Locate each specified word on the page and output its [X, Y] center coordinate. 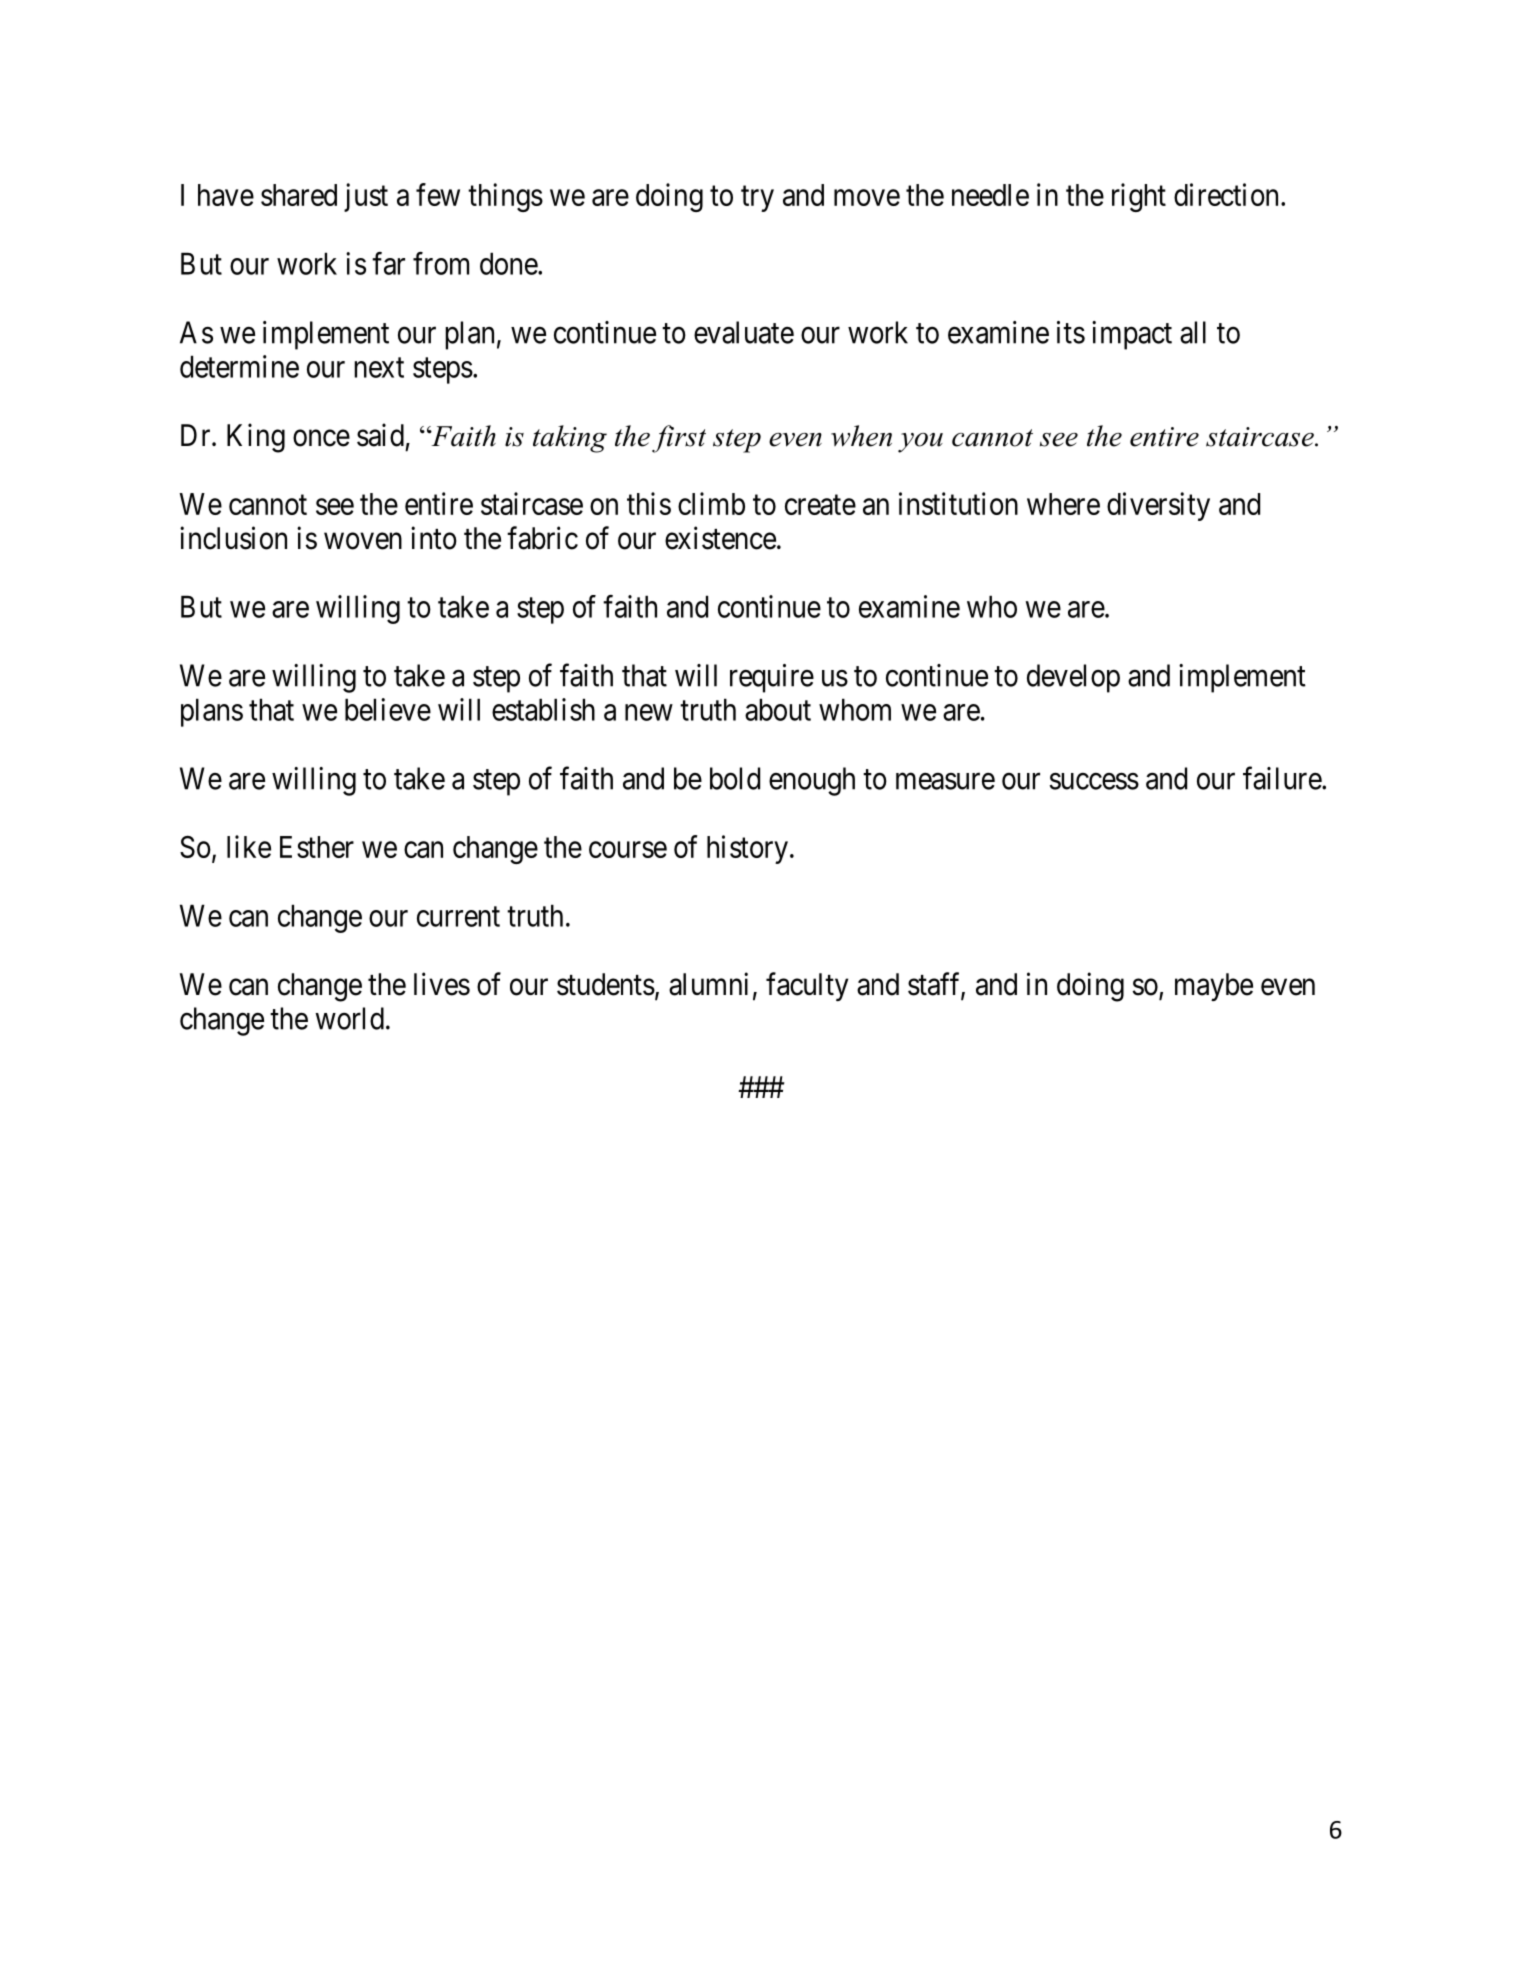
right [1139, 197]
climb [711, 503]
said [380, 435]
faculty [807, 986]
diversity [1158, 506]
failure [1283, 778]
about [778, 709]
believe [388, 709]
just [366, 197]
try [757, 199]
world [349, 1018]
